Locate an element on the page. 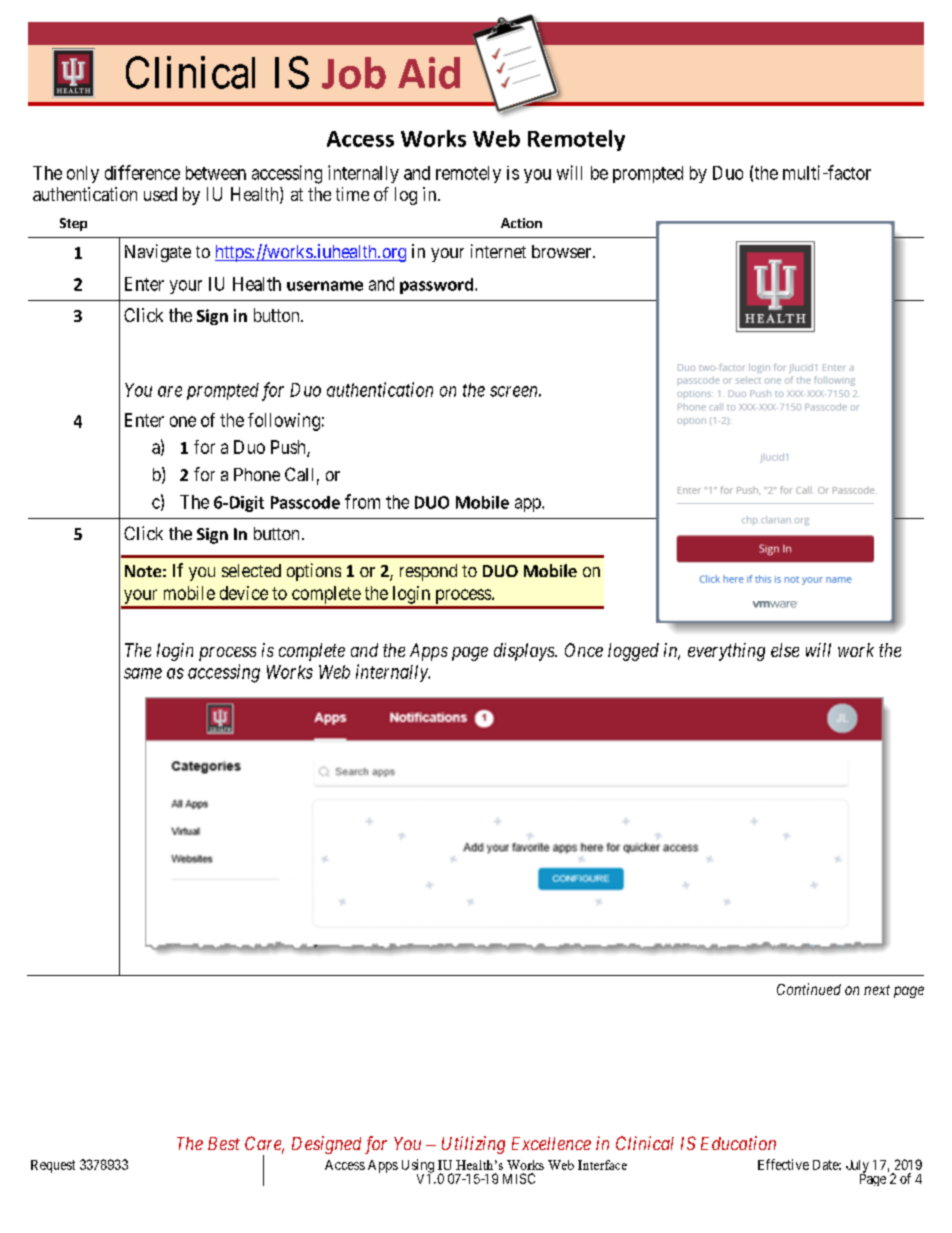  same is located at coordinates (143, 673).
